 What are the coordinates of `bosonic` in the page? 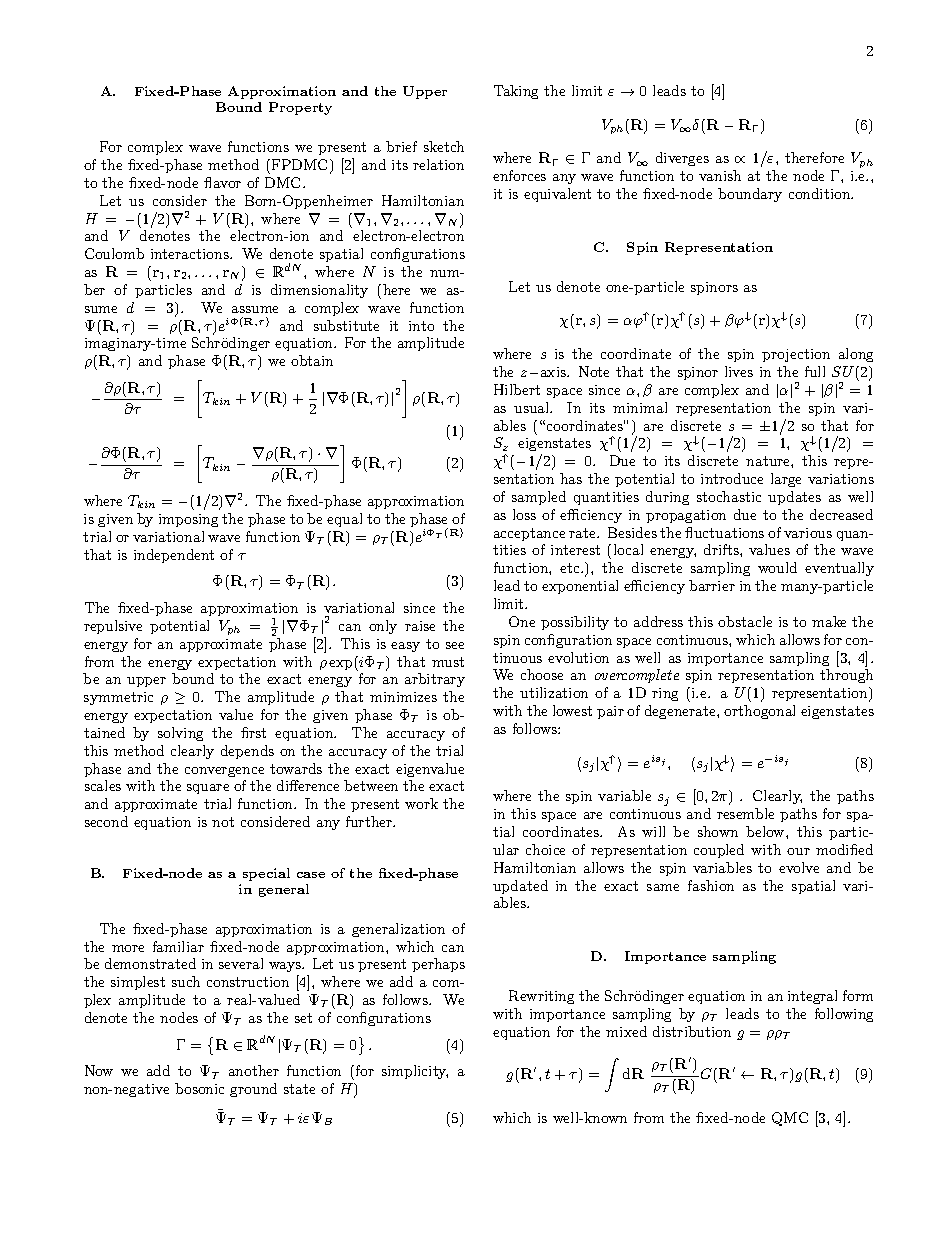 It's located at (199, 1088).
